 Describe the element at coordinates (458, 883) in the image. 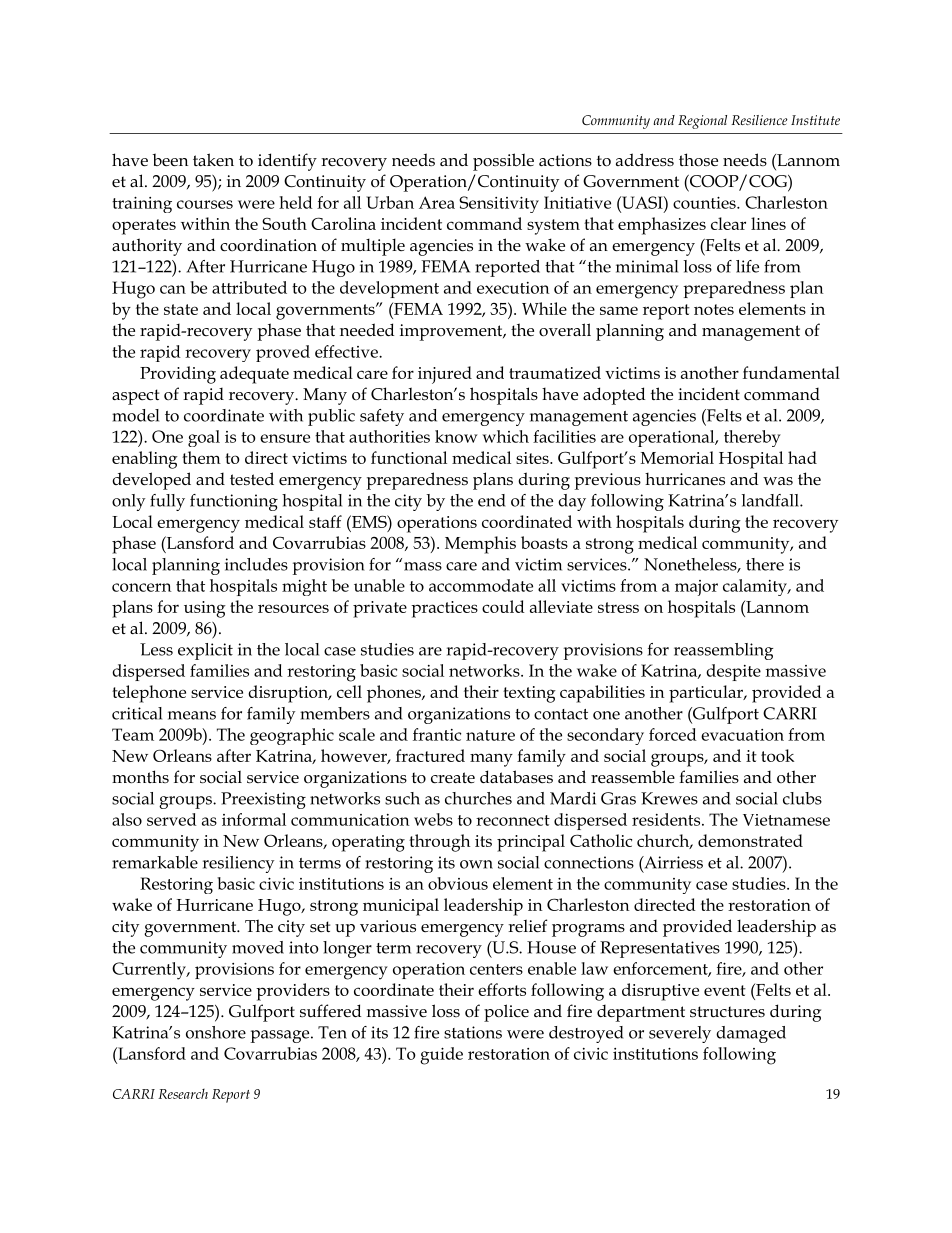

I see `obvious` at that location.
